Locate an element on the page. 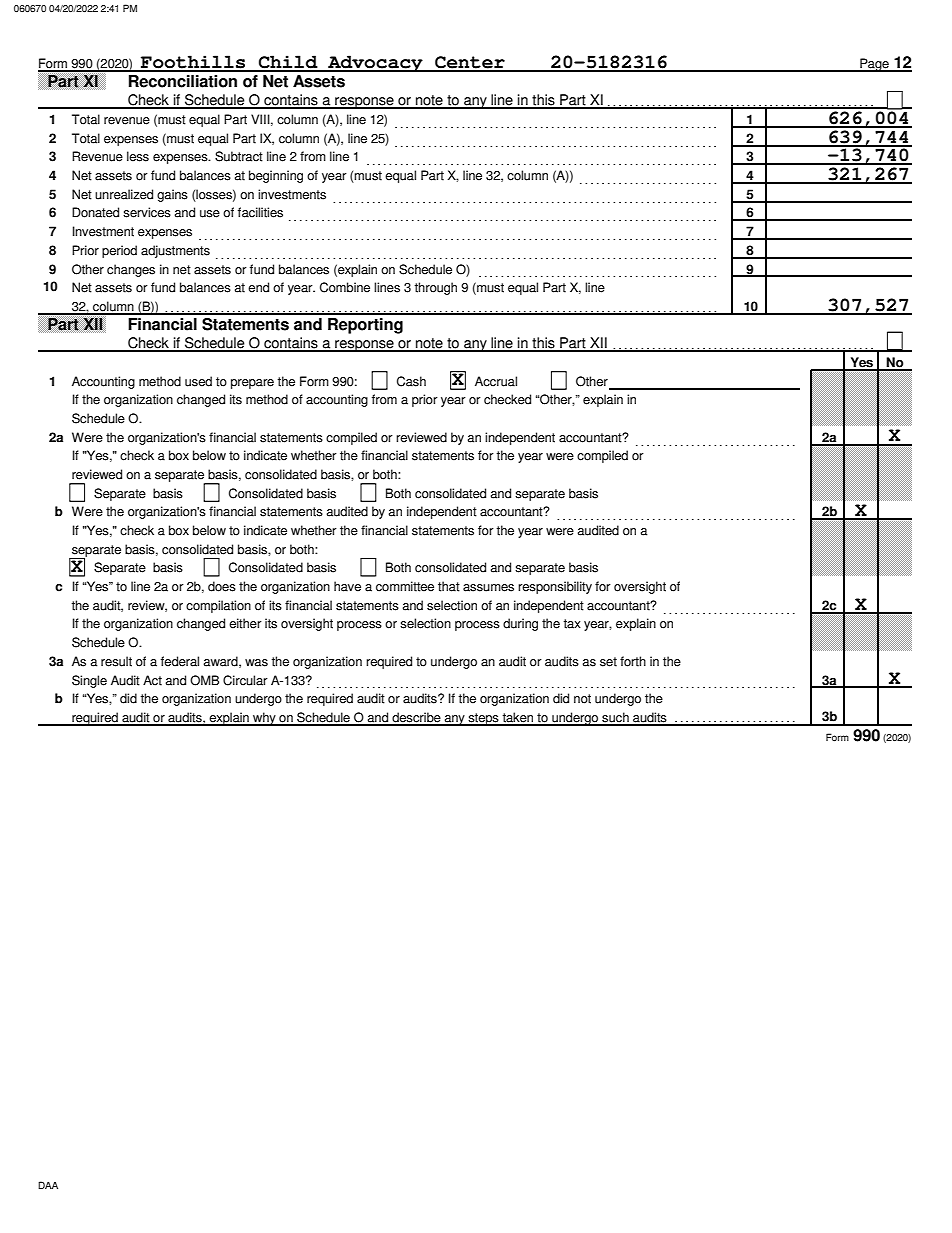 The height and width of the document is (1233, 952). responsibility is located at coordinates (555, 587).
